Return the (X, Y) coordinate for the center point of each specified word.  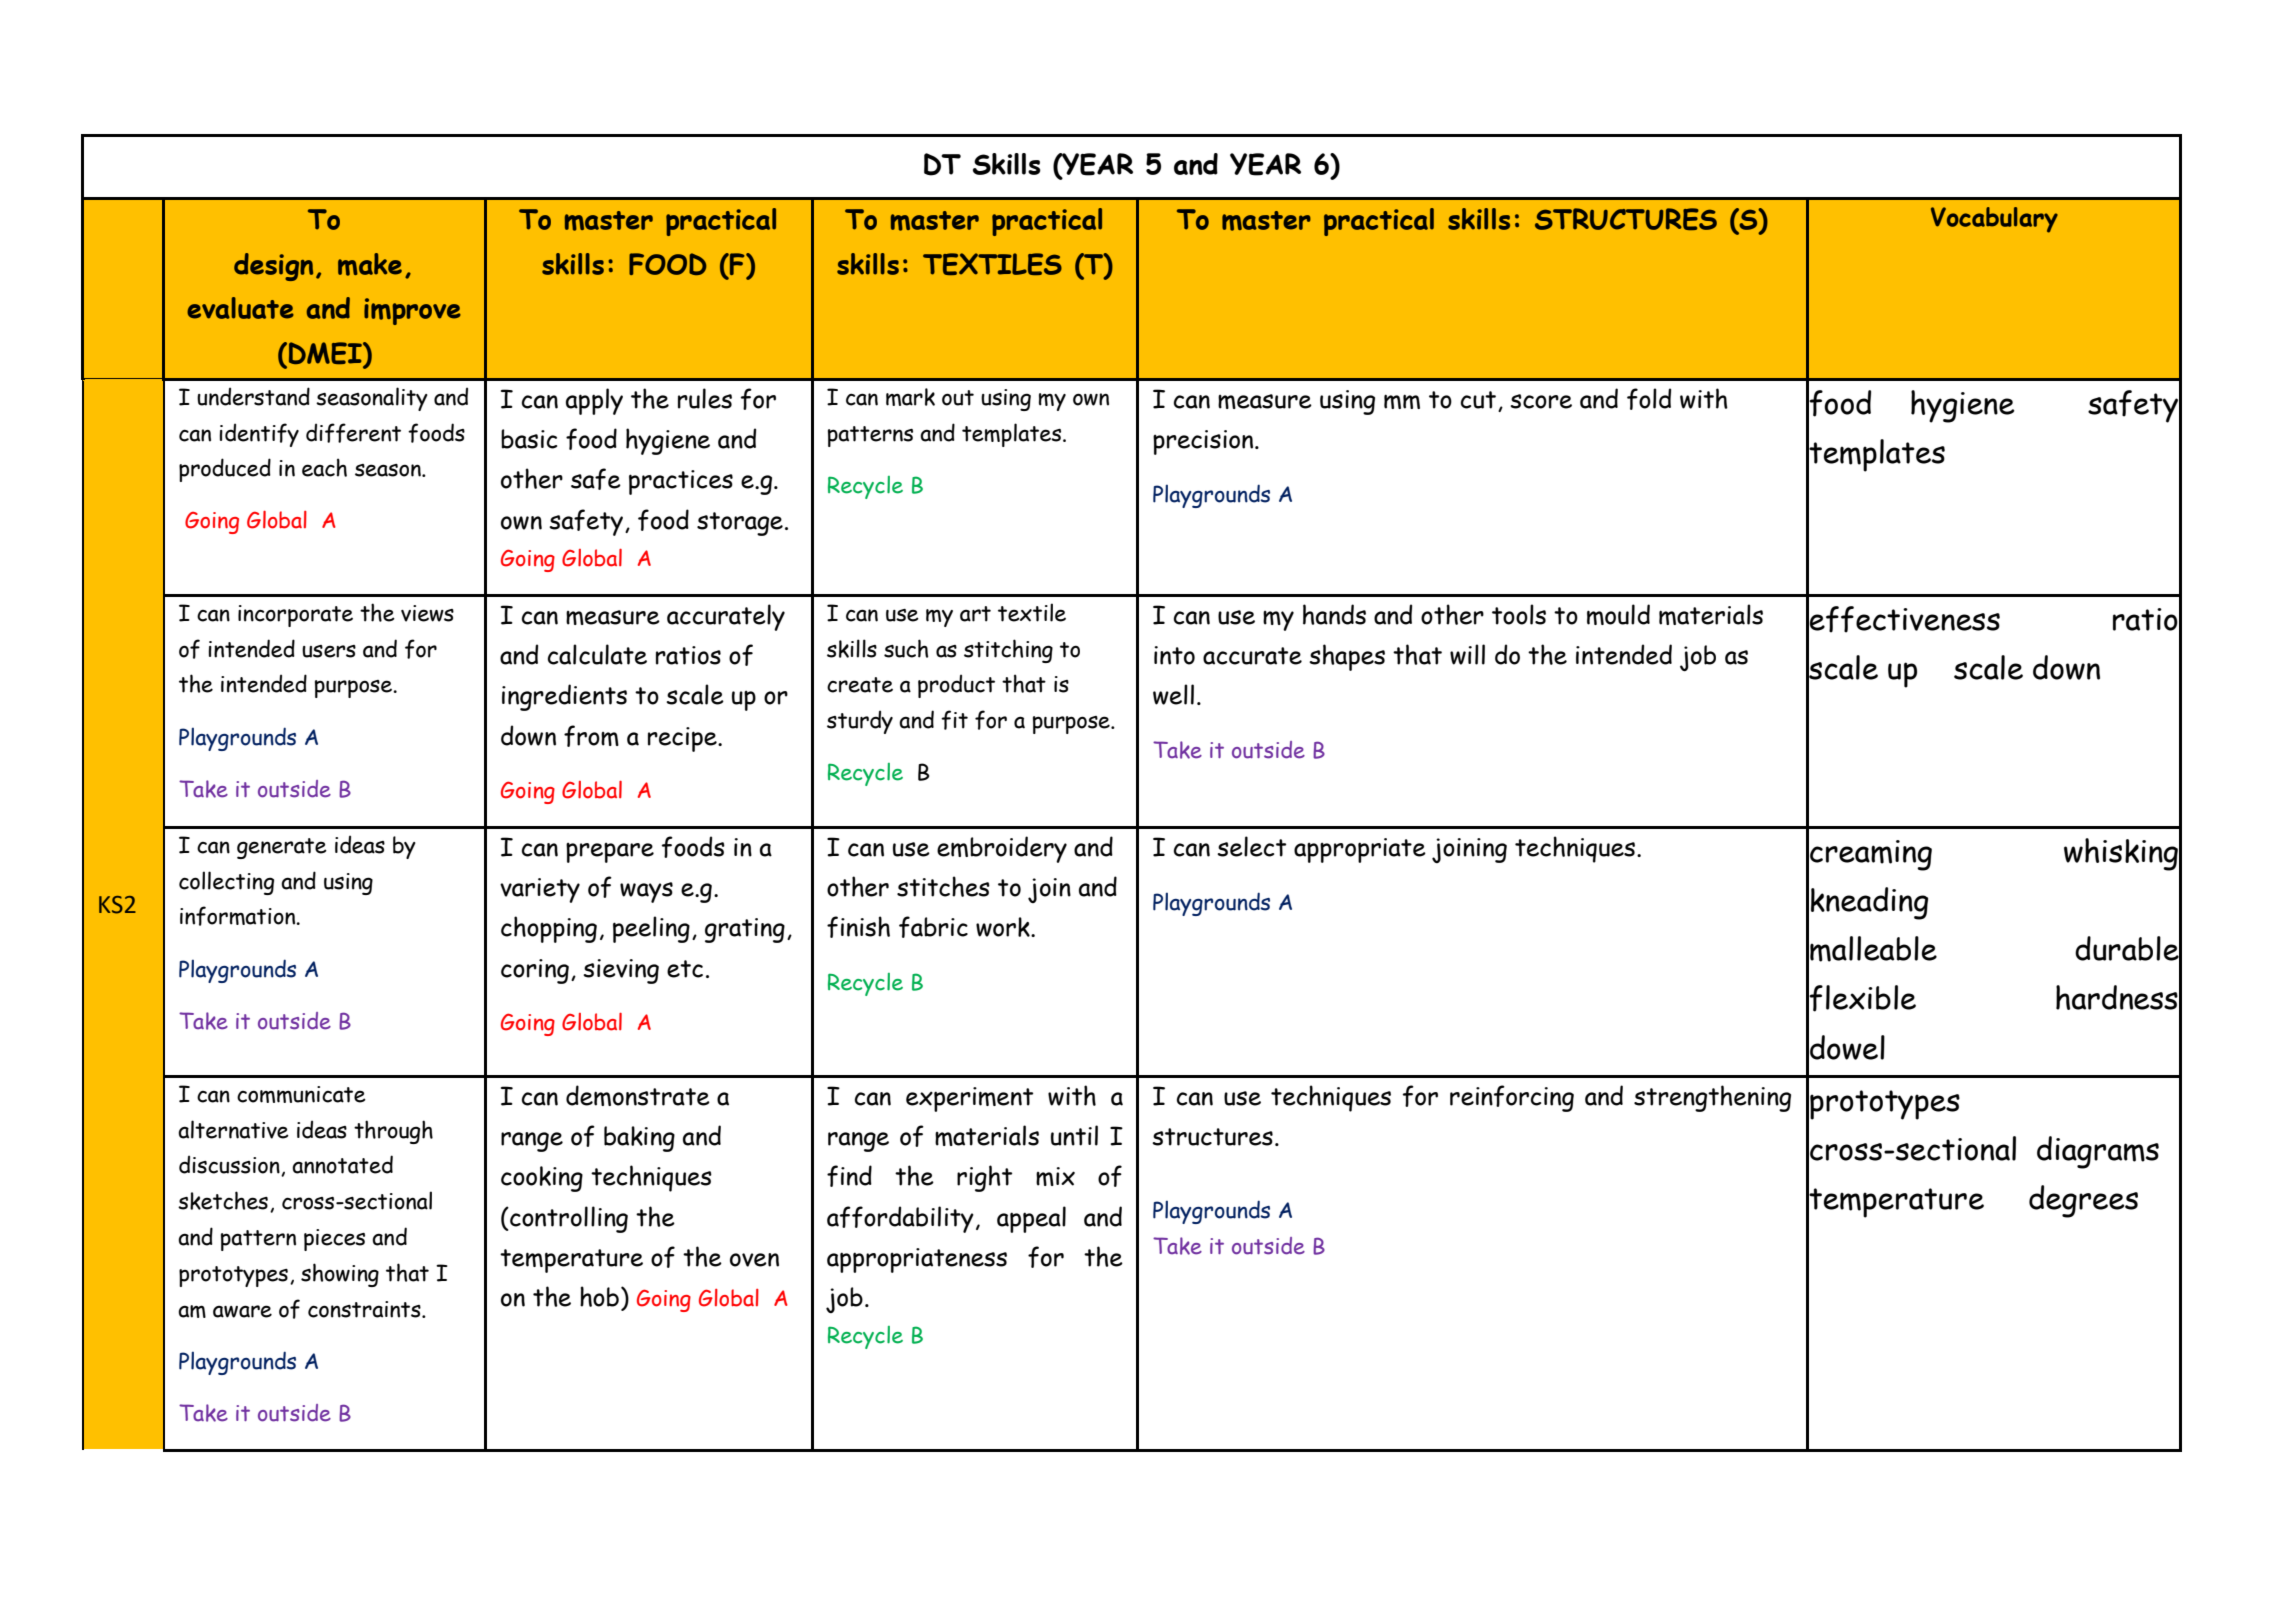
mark (910, 397)
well (1173, 694)
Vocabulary (1994, 220)
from (591, 736)
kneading (1869, 903)
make (370, 264)
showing (340, 1275)
